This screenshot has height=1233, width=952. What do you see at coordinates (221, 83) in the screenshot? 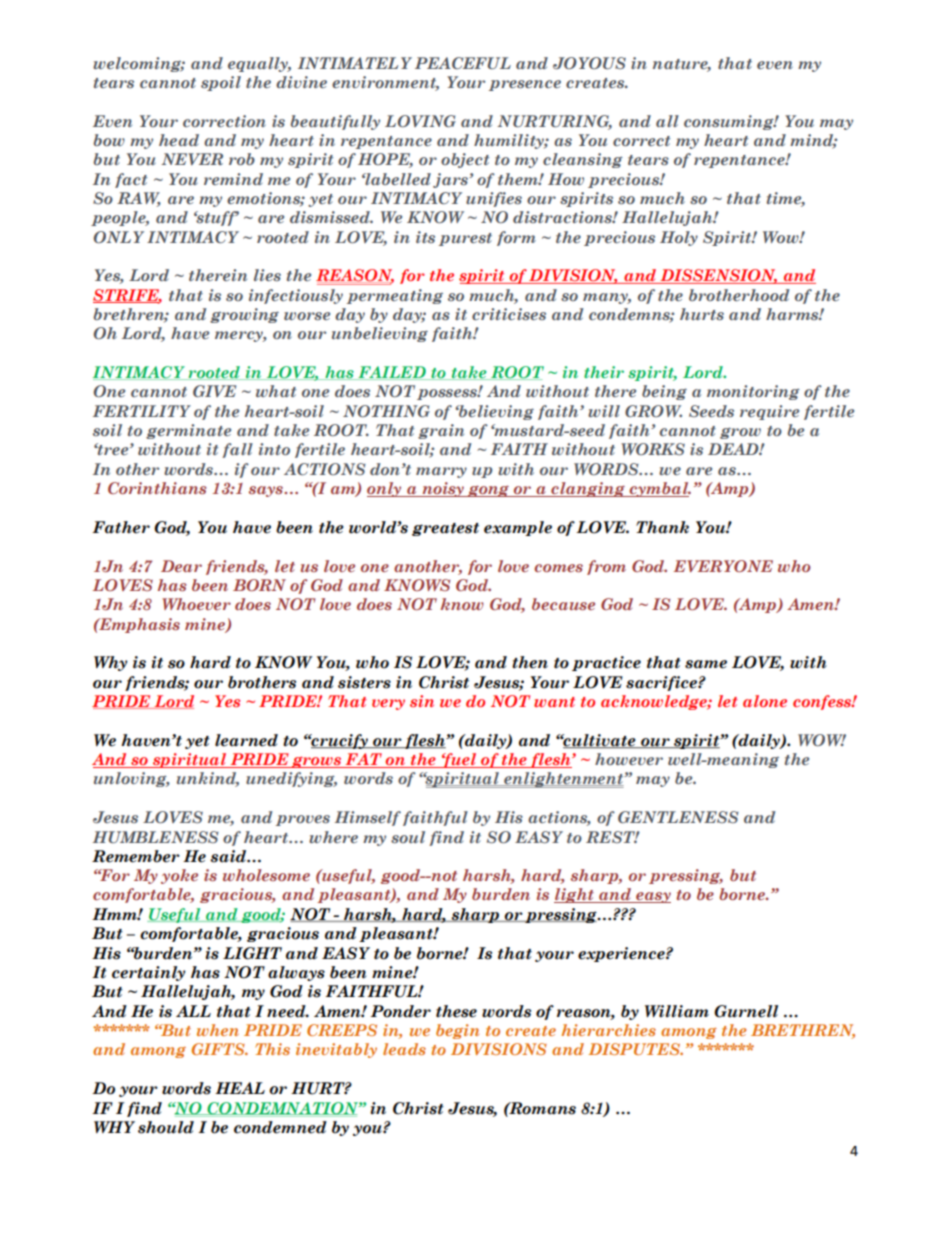
I see `spoil` at bounding box center [221, 83].
